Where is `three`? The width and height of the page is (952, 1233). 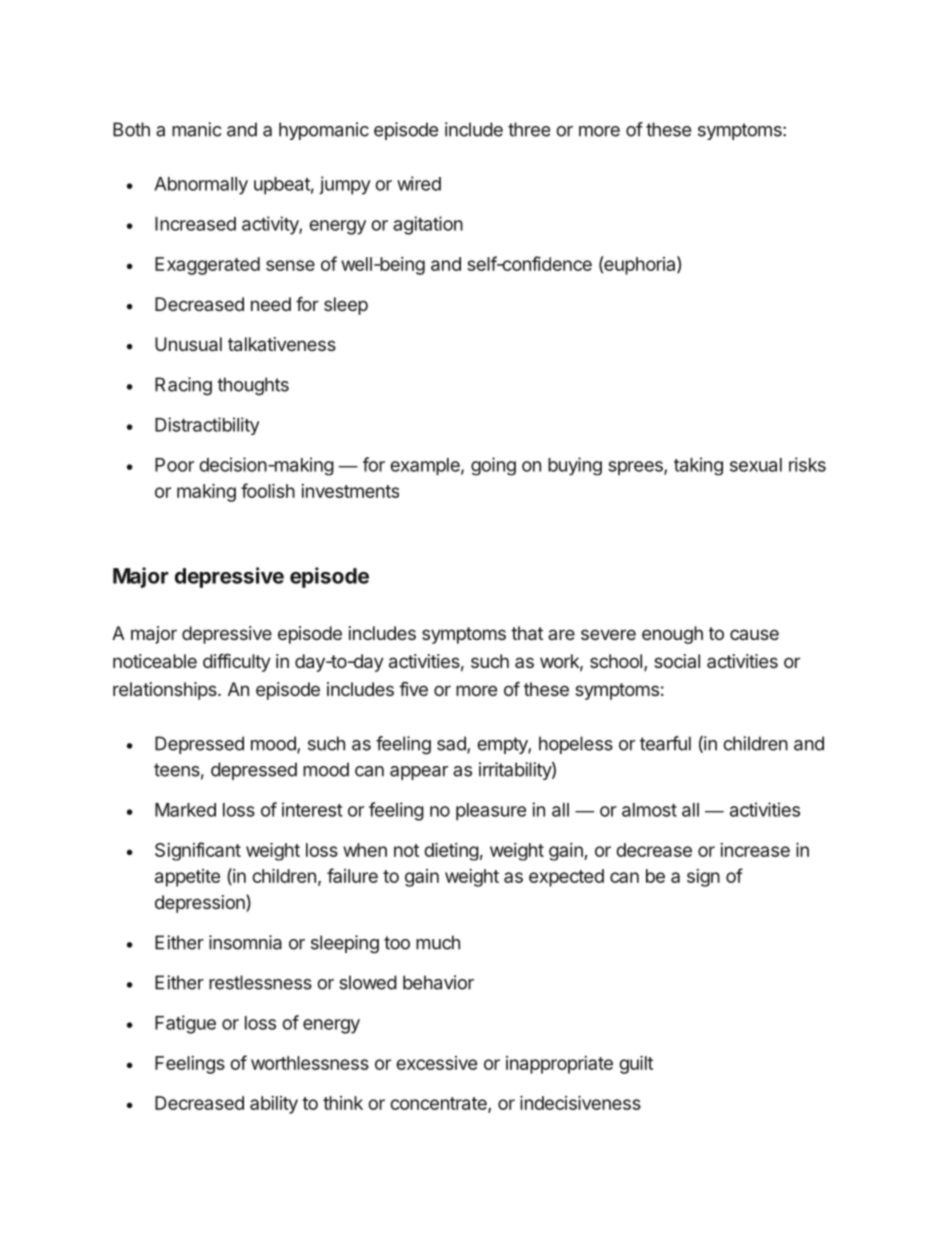
three is located at coordinates (529, 129).
